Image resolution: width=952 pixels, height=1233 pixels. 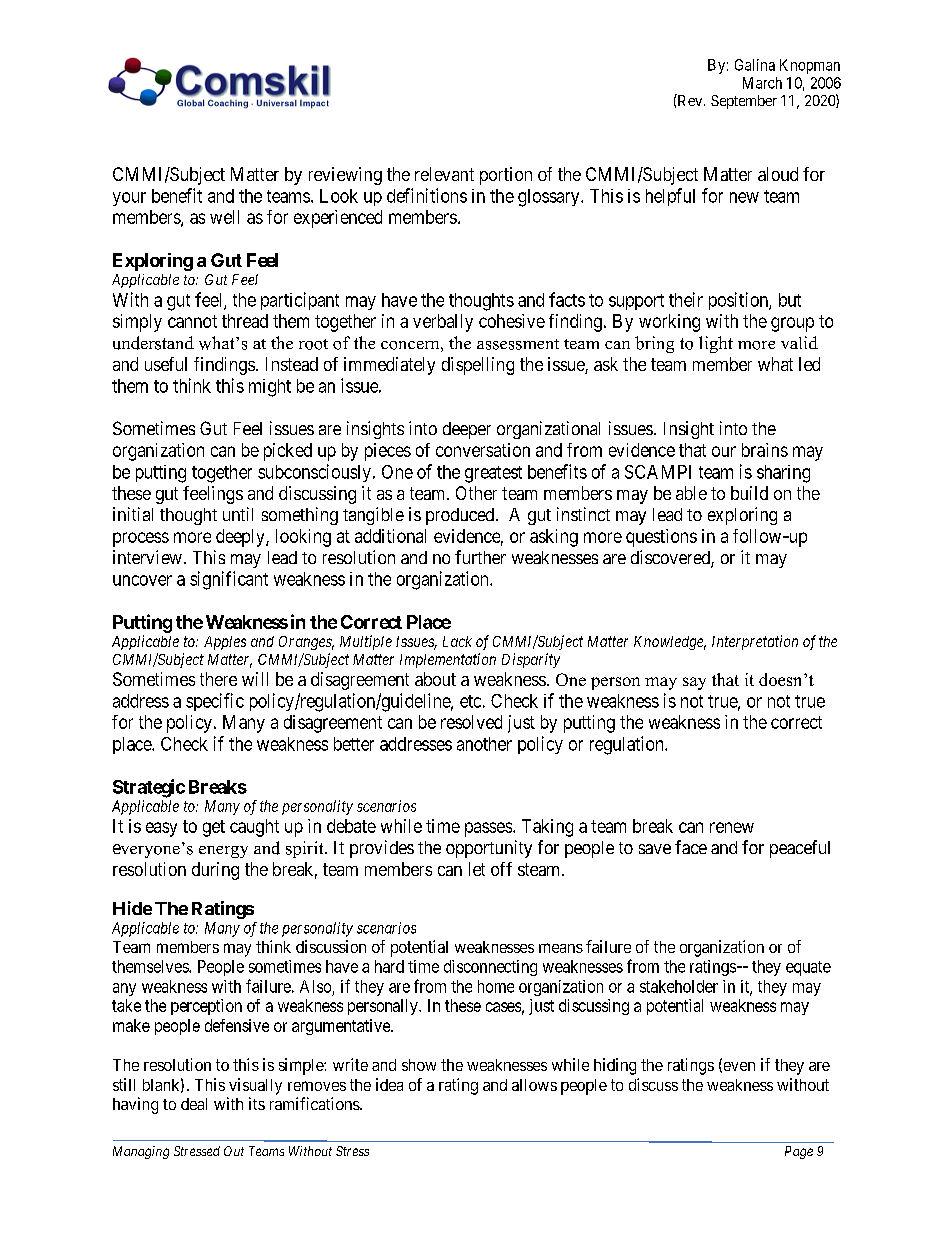 What do you see at coordinates (129, 199) in the document?
I see `your` at bounding box center [129, 199].
